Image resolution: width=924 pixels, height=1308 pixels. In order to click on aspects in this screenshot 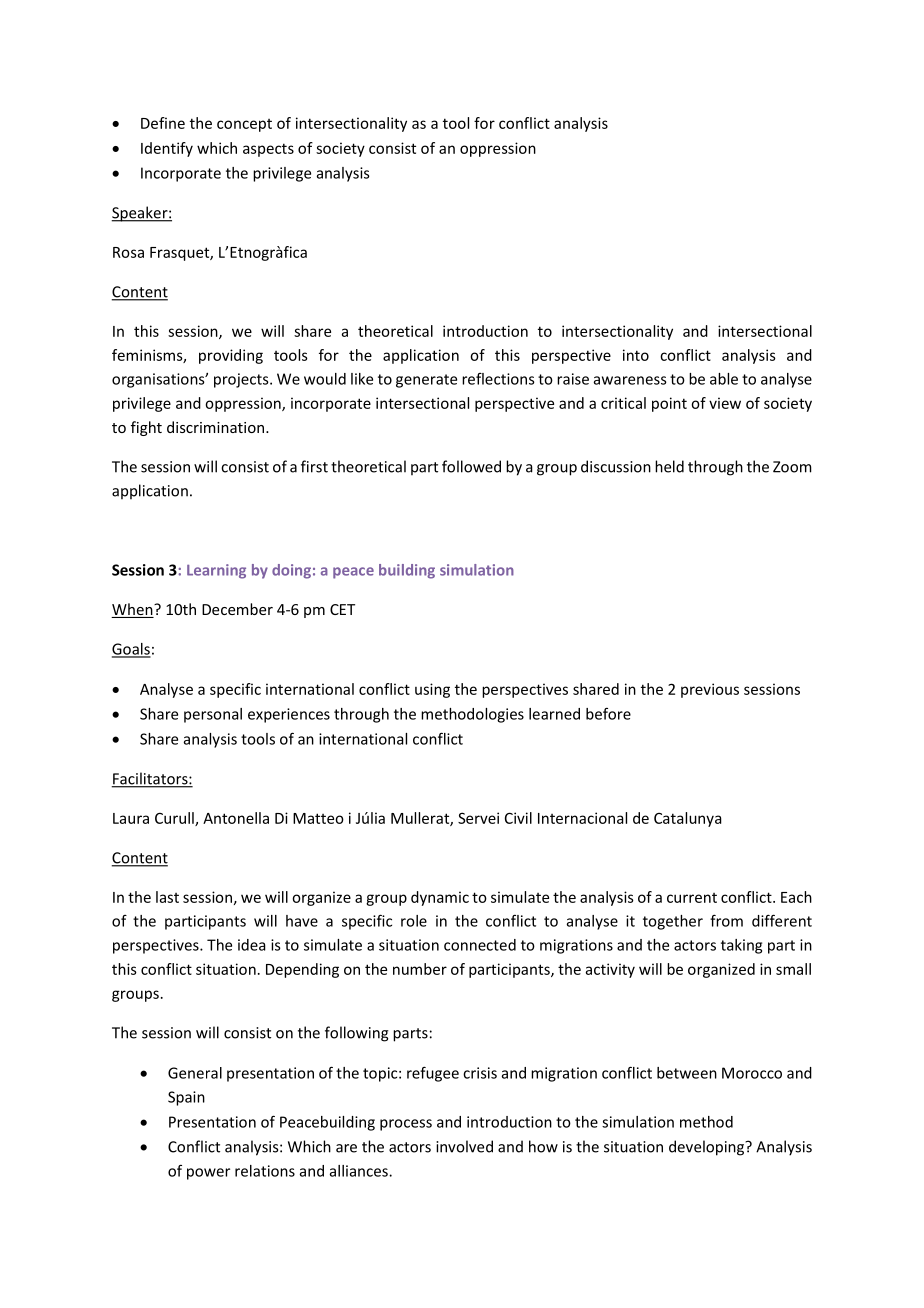, I will do `click(268, 150)`.
